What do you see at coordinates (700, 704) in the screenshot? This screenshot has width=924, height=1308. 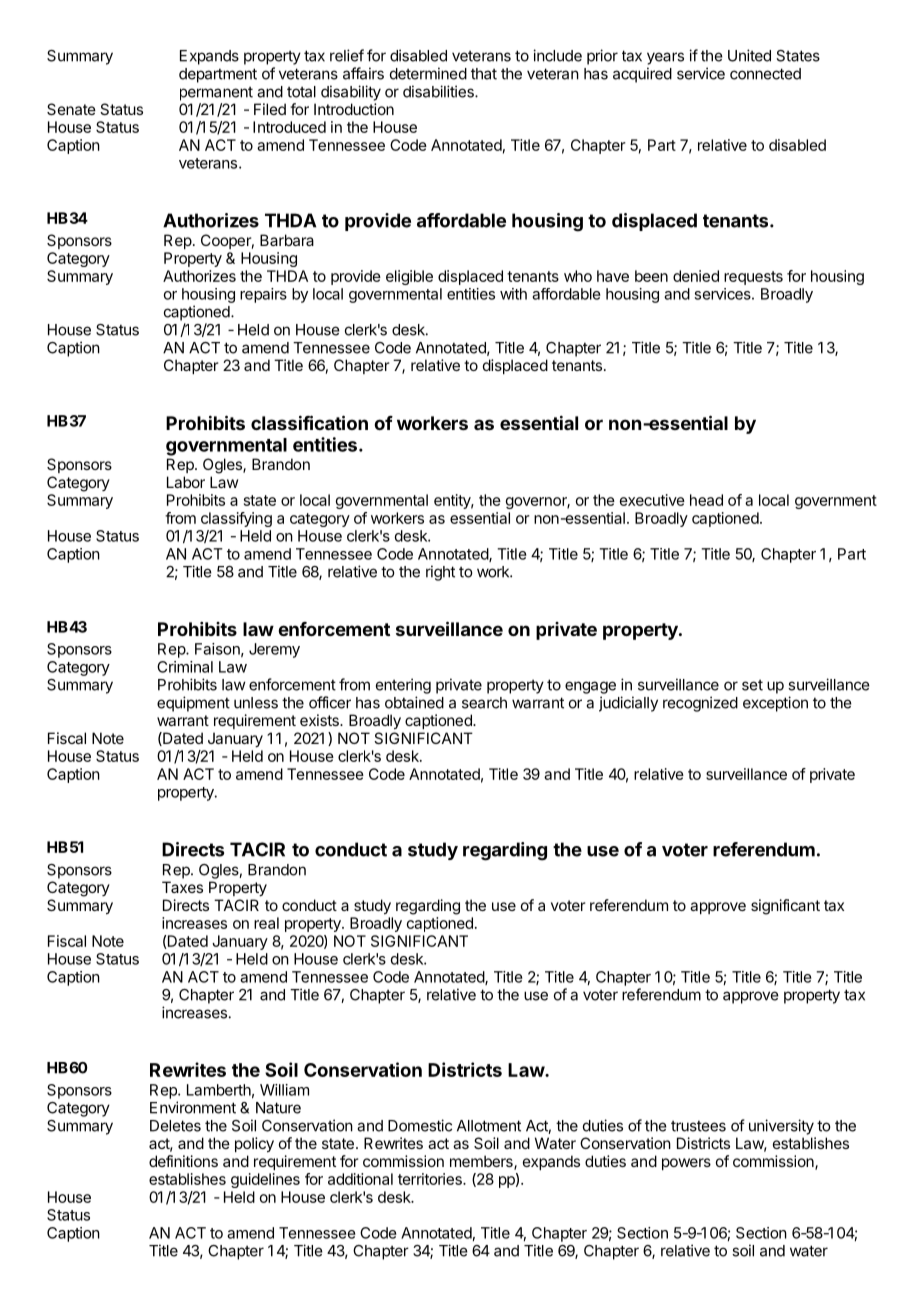 I see `recognized` at bounding box center [700, 704].
